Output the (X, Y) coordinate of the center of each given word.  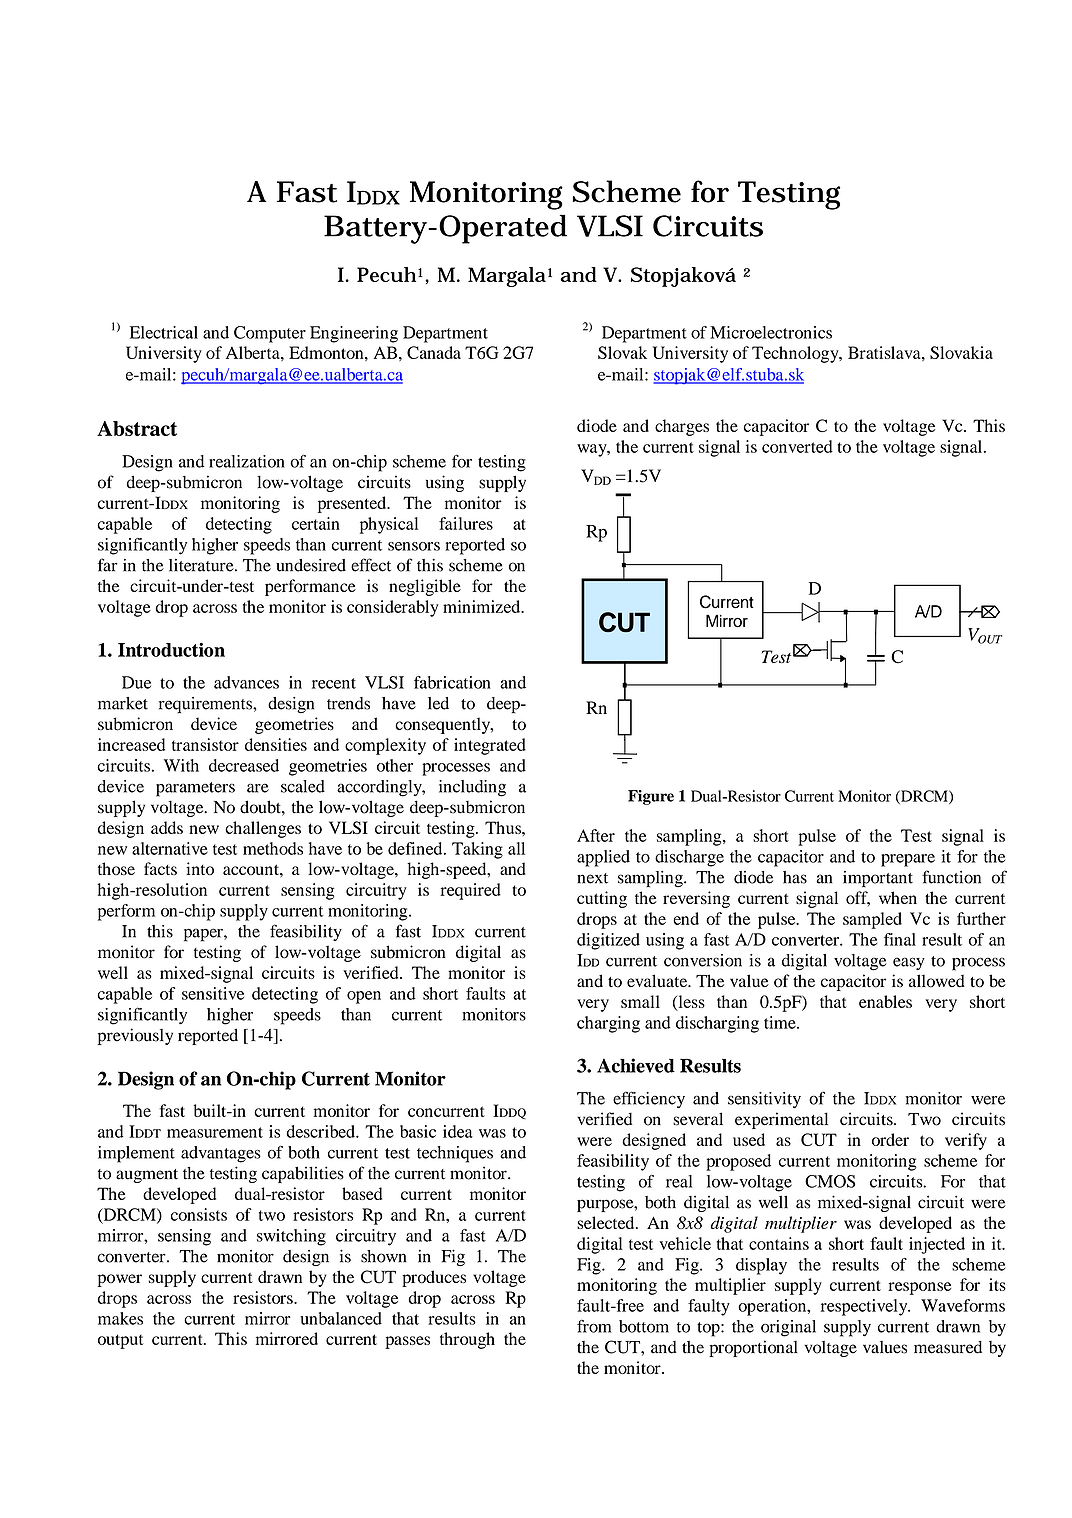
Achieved (636, 1065)
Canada (434, 352)
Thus (504, 827)
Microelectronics (771, 332)
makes (120, 1318)
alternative (170, 848)
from (594, 1326)
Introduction (171, 649)
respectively (865, 1307)
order (890, 1139)
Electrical (164, 332)
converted (797, 446)
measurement (215, 1132)
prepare (908, 860)
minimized (483, 606)
